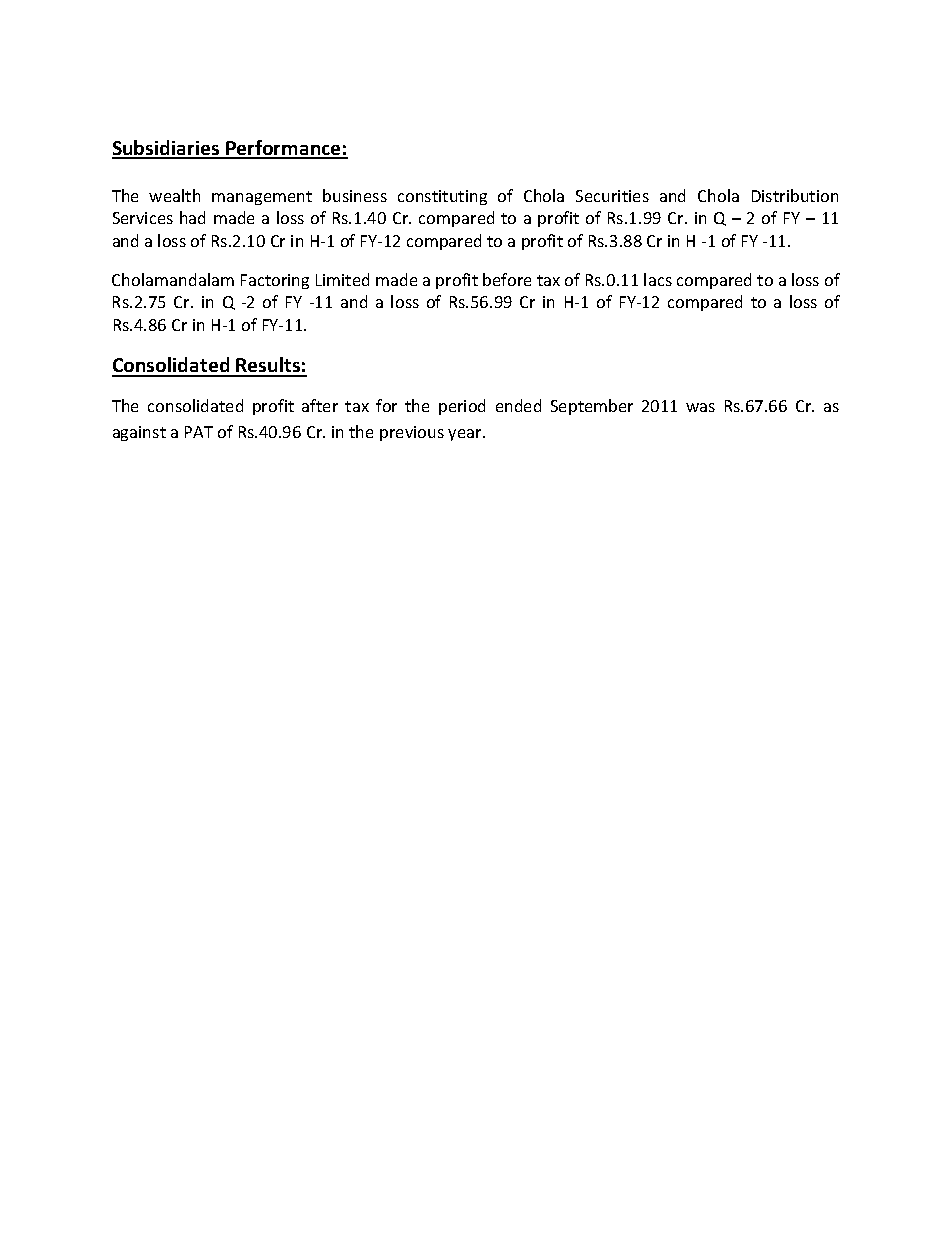 This image has height=1233, width=952. What do you see at coordinates (592, 407) in the image?
I see `September` at bounding box center [592, 407].
